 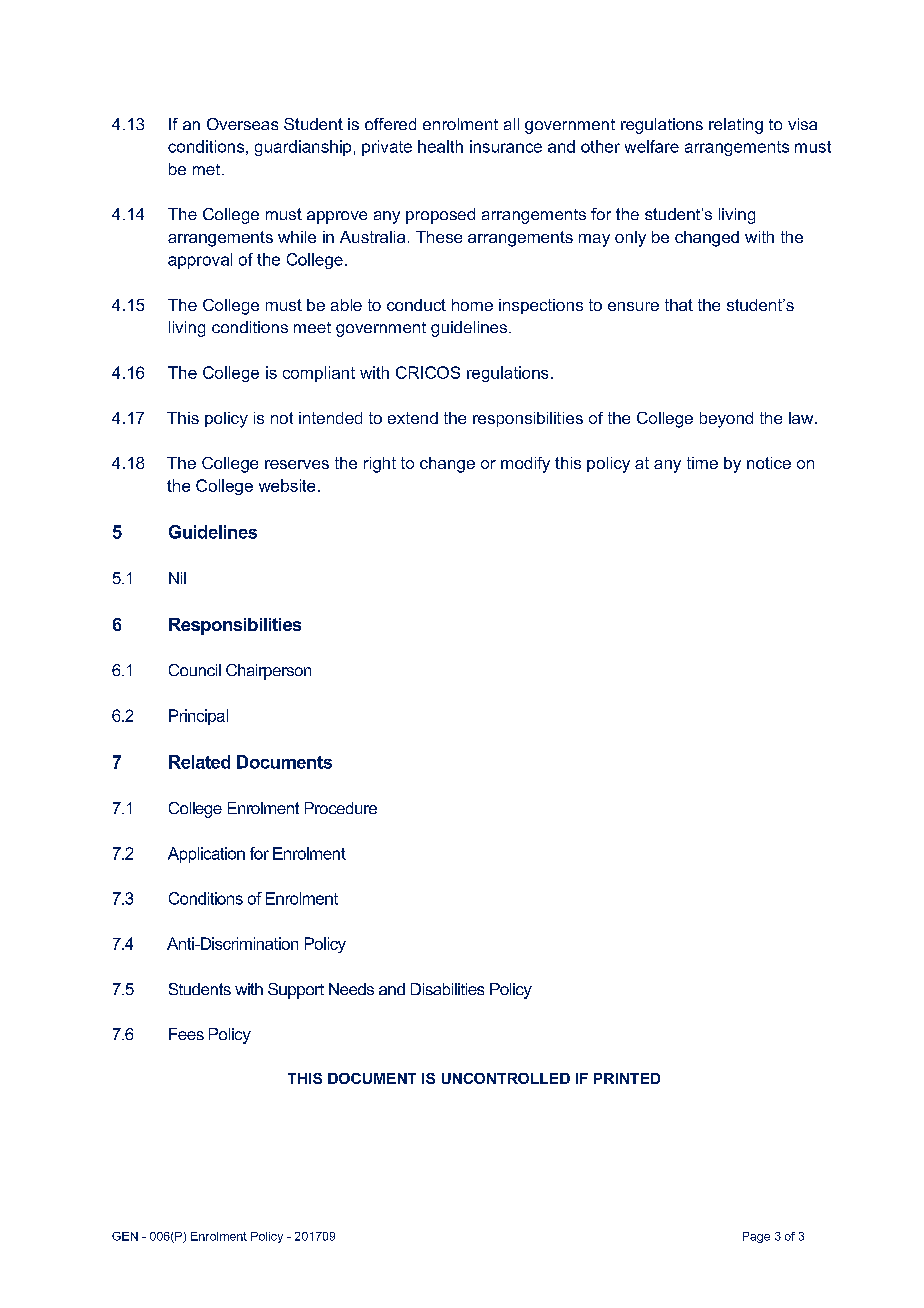 I want to click on Chairperson, so click(x=268, y=672).
